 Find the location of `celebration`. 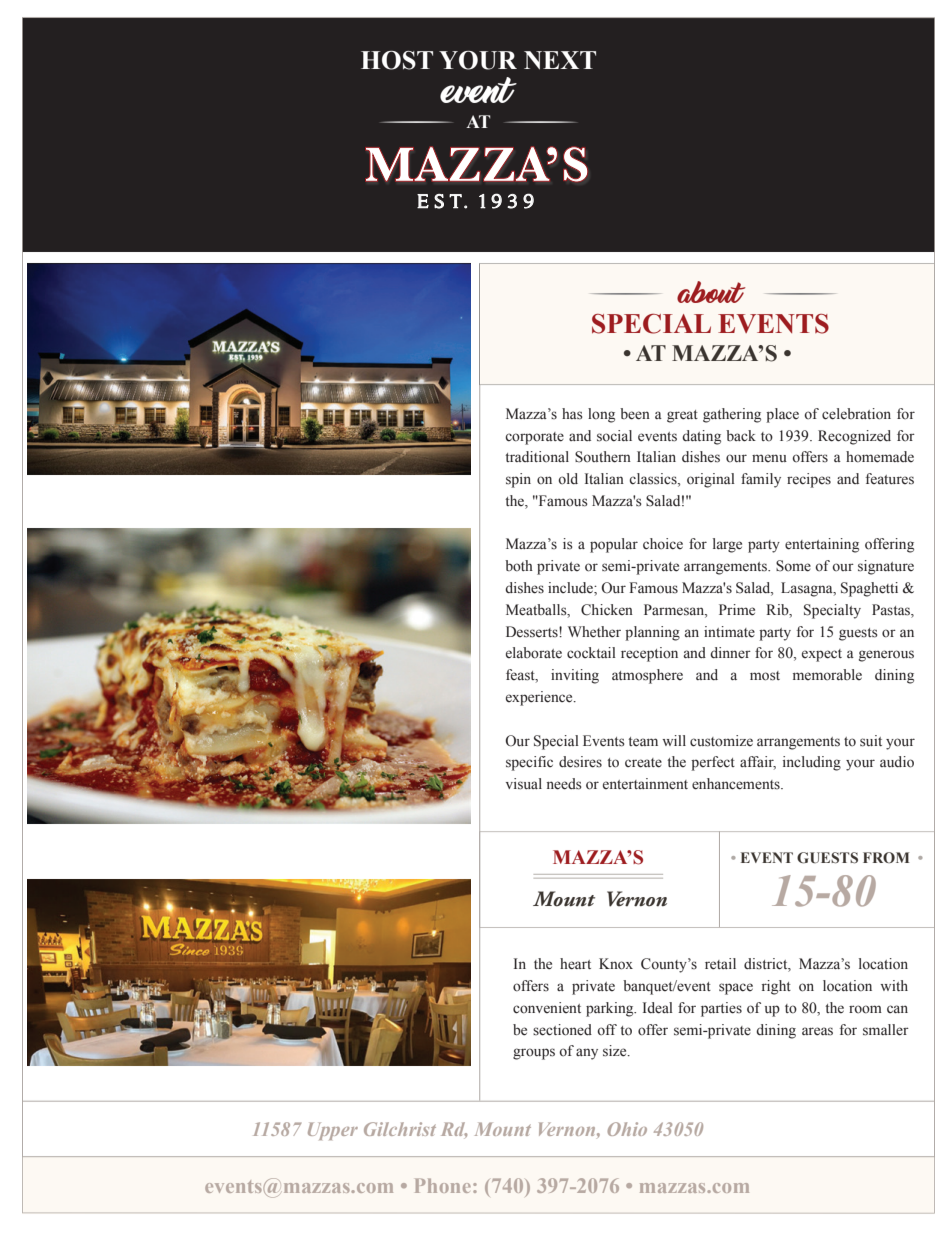

celebration is located at coordinates (856, 414).
